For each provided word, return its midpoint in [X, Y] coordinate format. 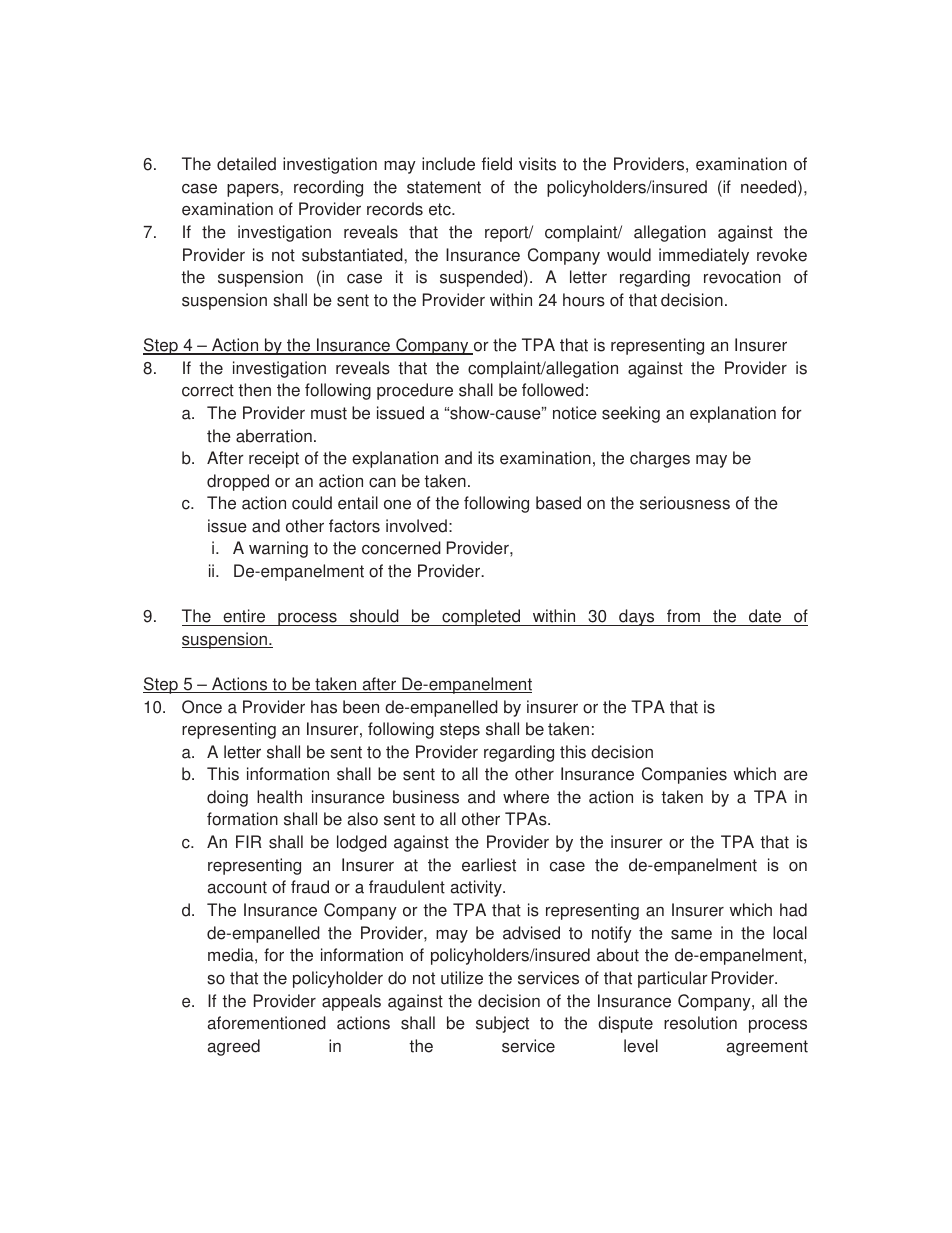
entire [244, 617]
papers [254, 190]
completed [481, 617]
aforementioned [267, 1023]
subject [502, 1024]
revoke [782, 255]
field [497, 164]
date [765, 617]
